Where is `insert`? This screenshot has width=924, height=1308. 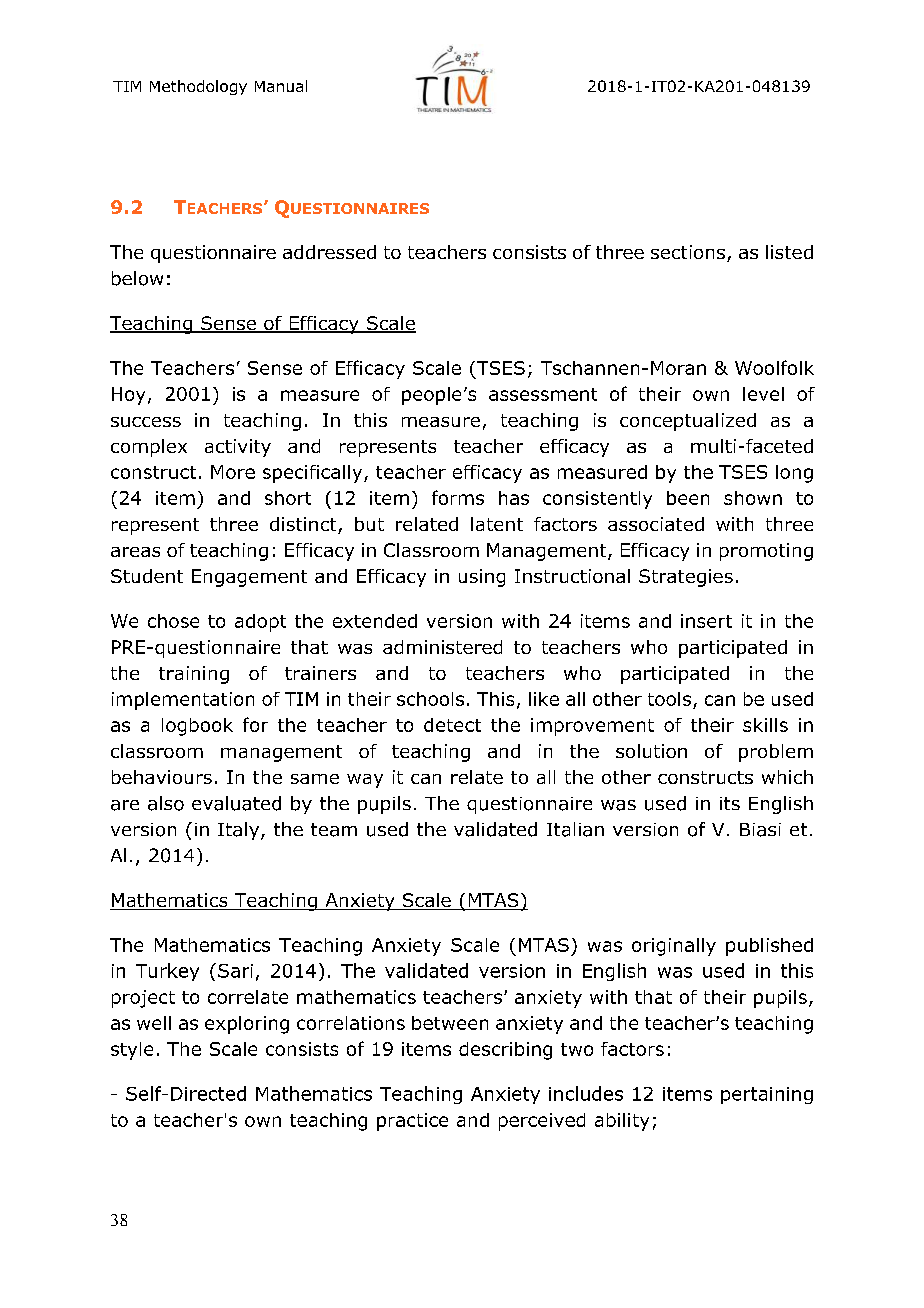 insert is located at coordinates (706, 621).
